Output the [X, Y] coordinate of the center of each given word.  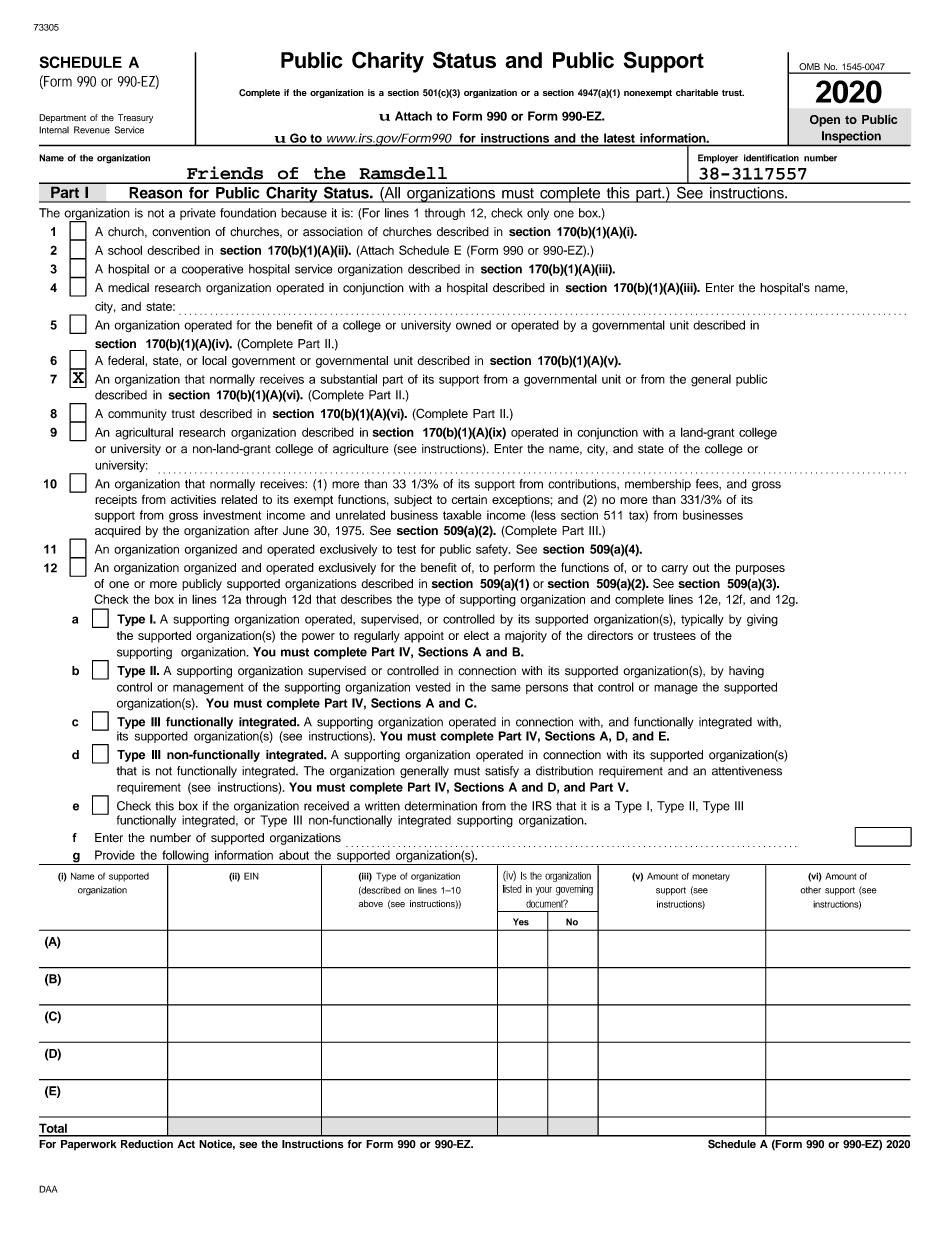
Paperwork [89, 1145]
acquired [118, 532]
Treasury [135, 118]
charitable [697, 92]
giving [762, 620]
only [538, 214]
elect [476, 635]
